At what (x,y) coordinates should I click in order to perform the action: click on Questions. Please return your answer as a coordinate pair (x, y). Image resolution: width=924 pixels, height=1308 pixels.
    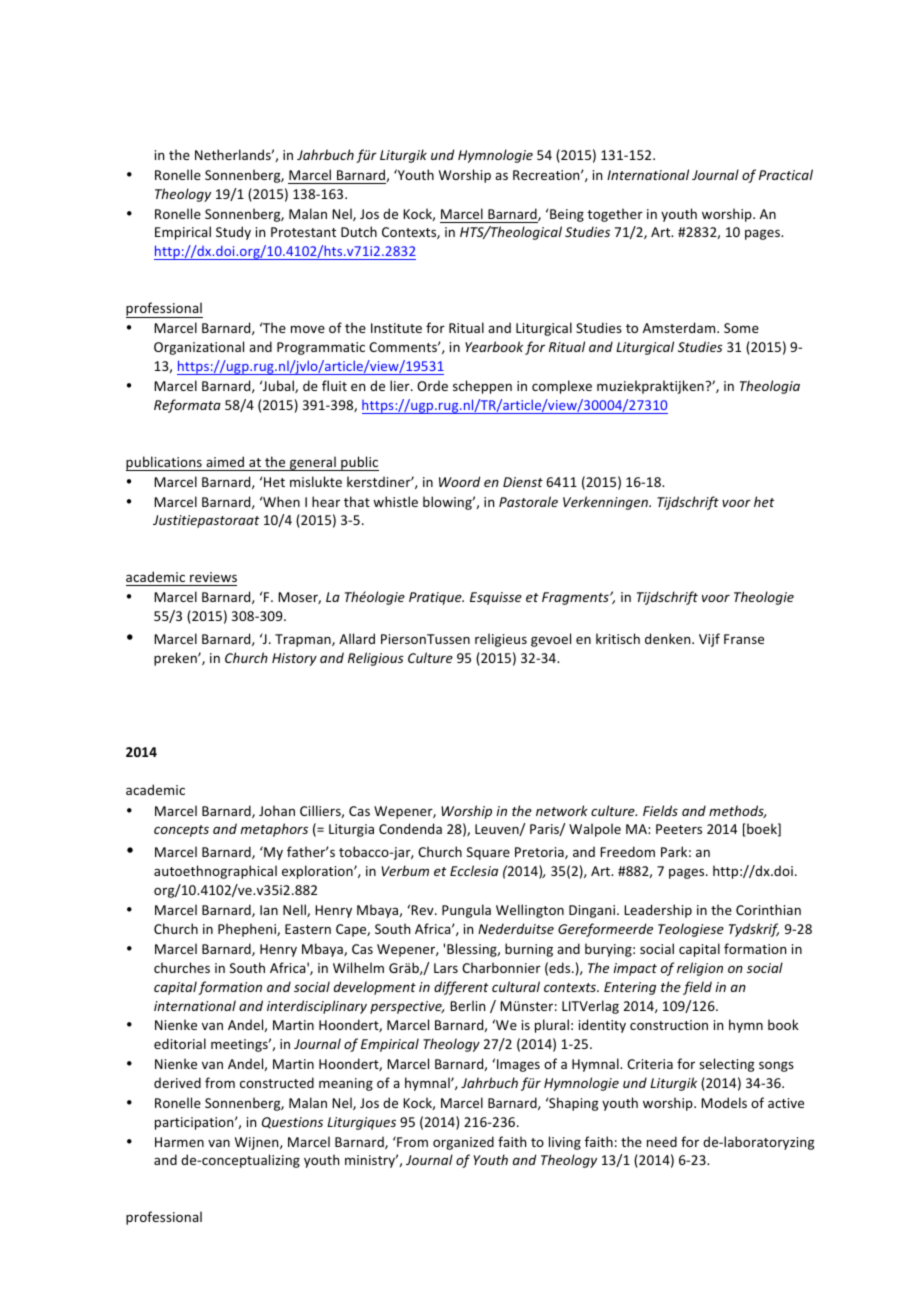
    Looking at the image, I should click on (292, 1122).
